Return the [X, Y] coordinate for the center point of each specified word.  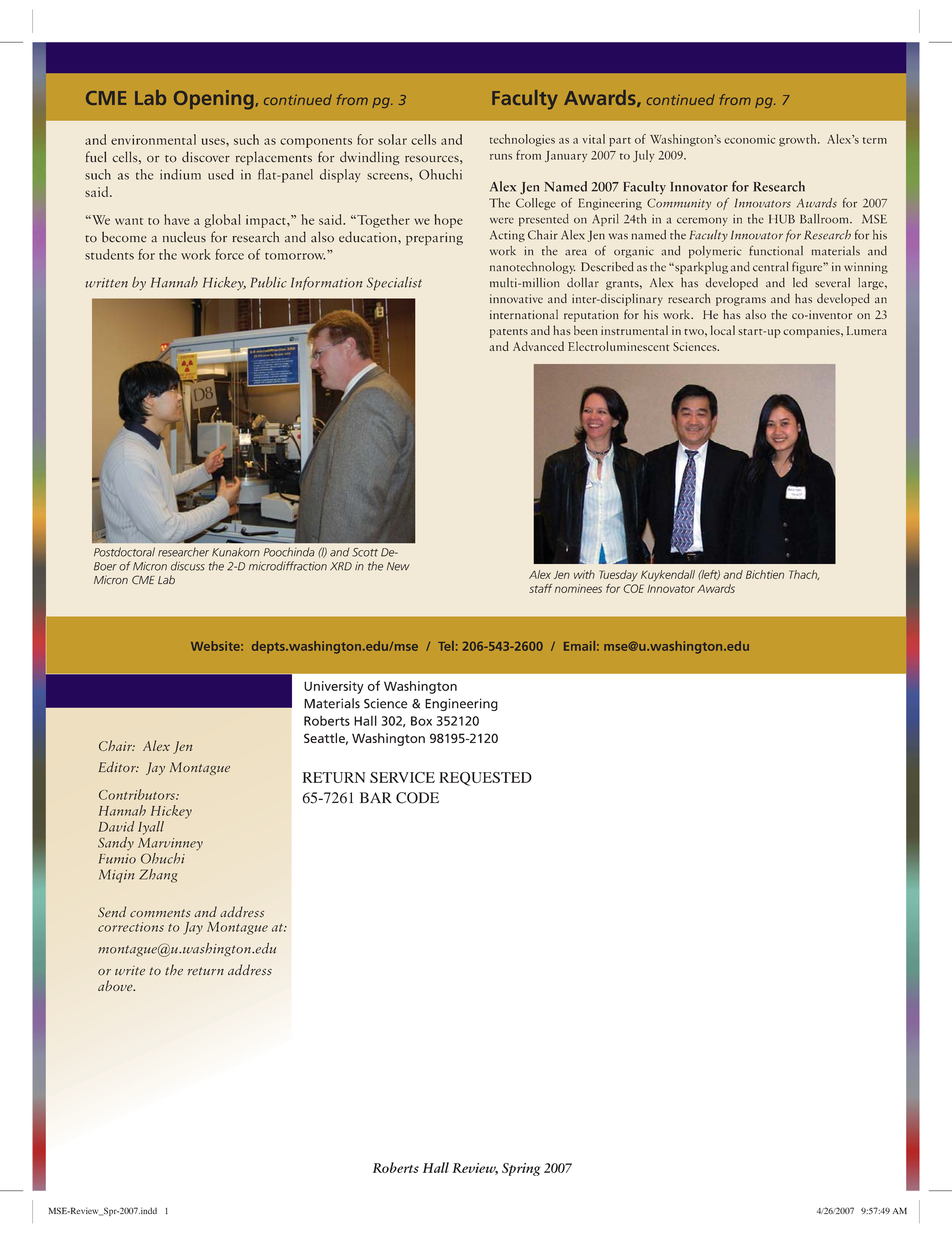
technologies [522, 140]
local [723, 330]
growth [799, 140]
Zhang [158, 876]
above [116, 985]
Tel [446, 646]
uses [214, 141]
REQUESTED [485, 779]
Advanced [538, 346]
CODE [417, 798]
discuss [188, 566]
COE [633, 588]
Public [269, 282]
